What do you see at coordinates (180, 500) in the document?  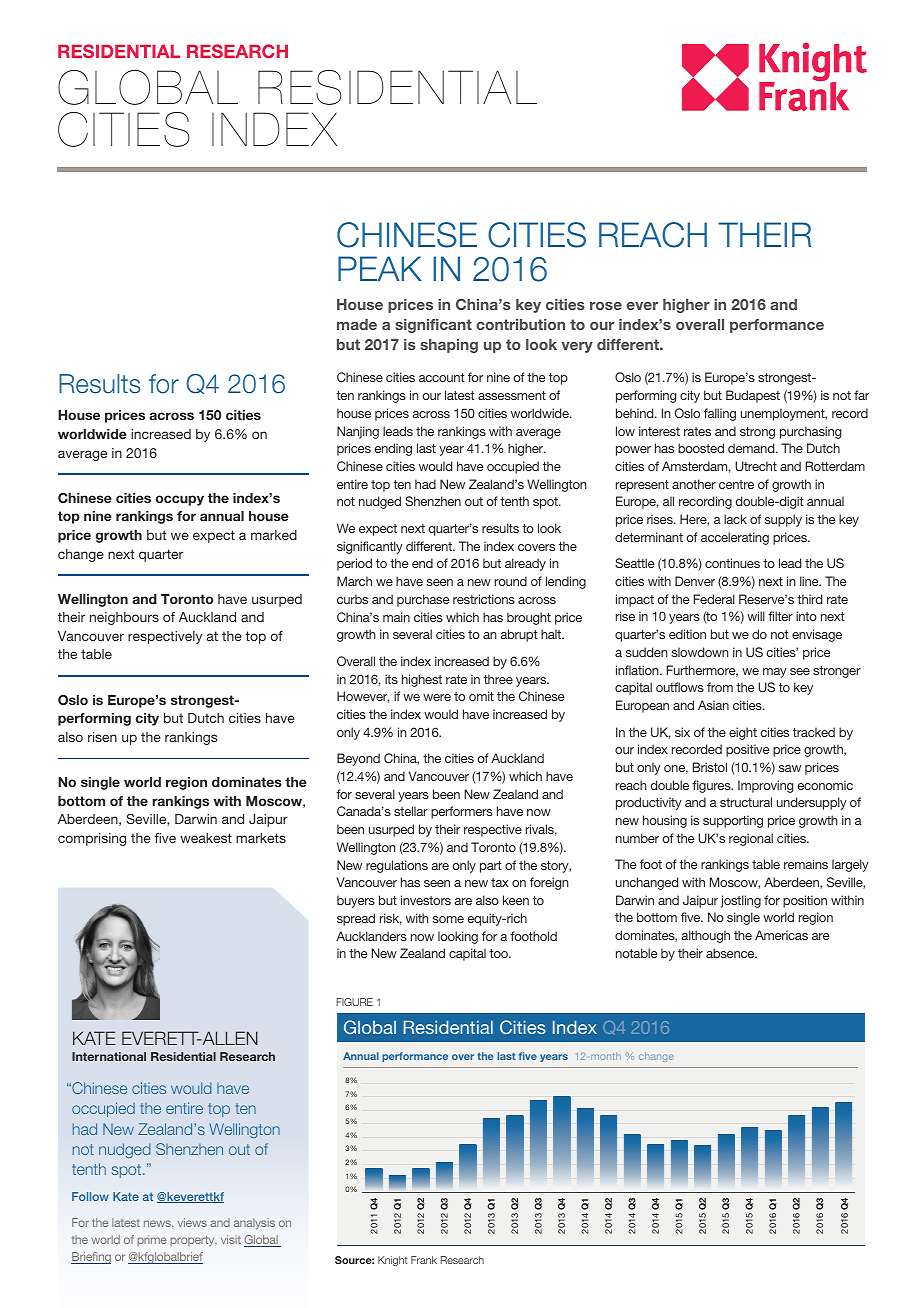 I see `occupy` at bounding box center [180, 500].
